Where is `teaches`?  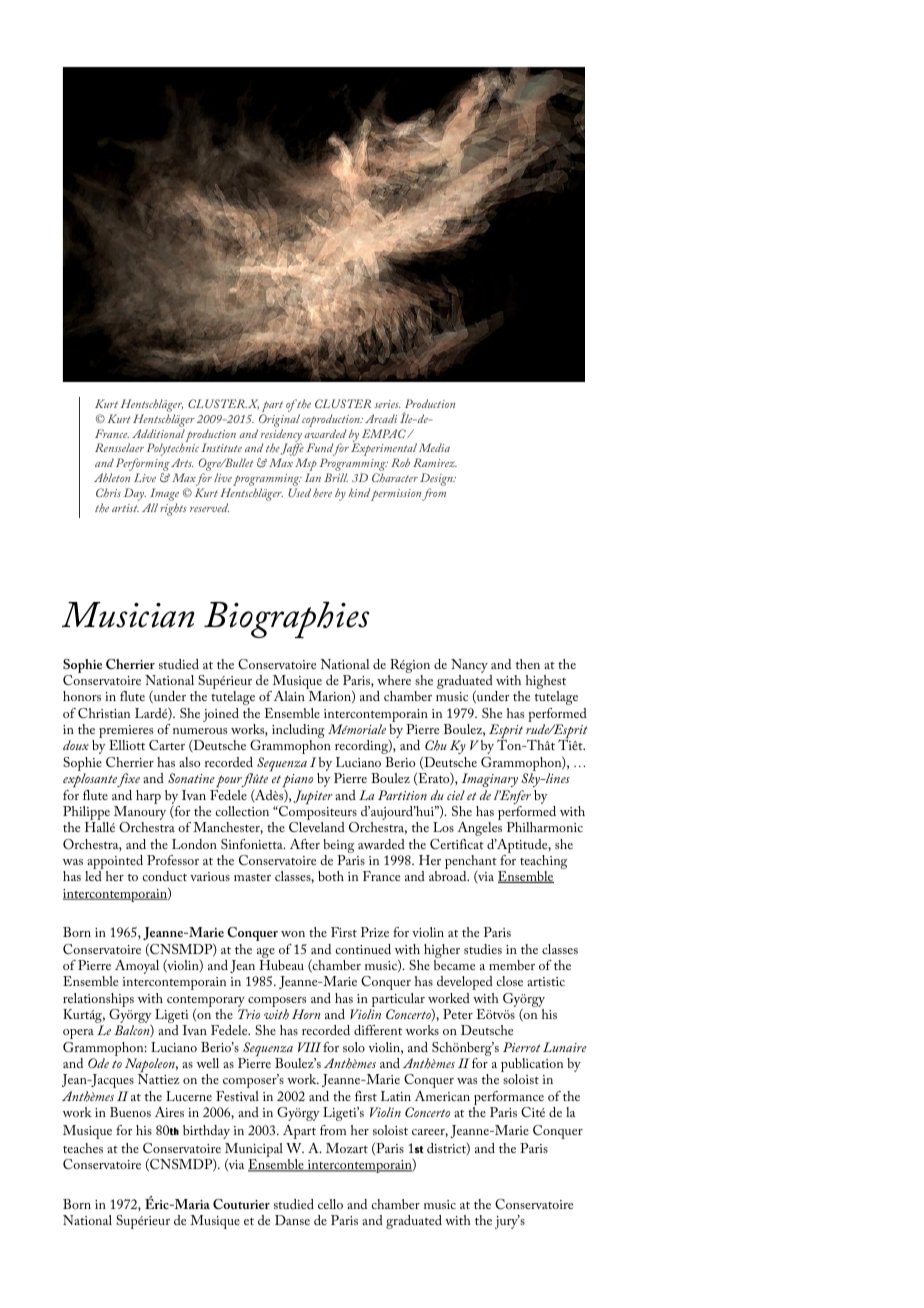 teaches is located at coordinates (83, 1148).
